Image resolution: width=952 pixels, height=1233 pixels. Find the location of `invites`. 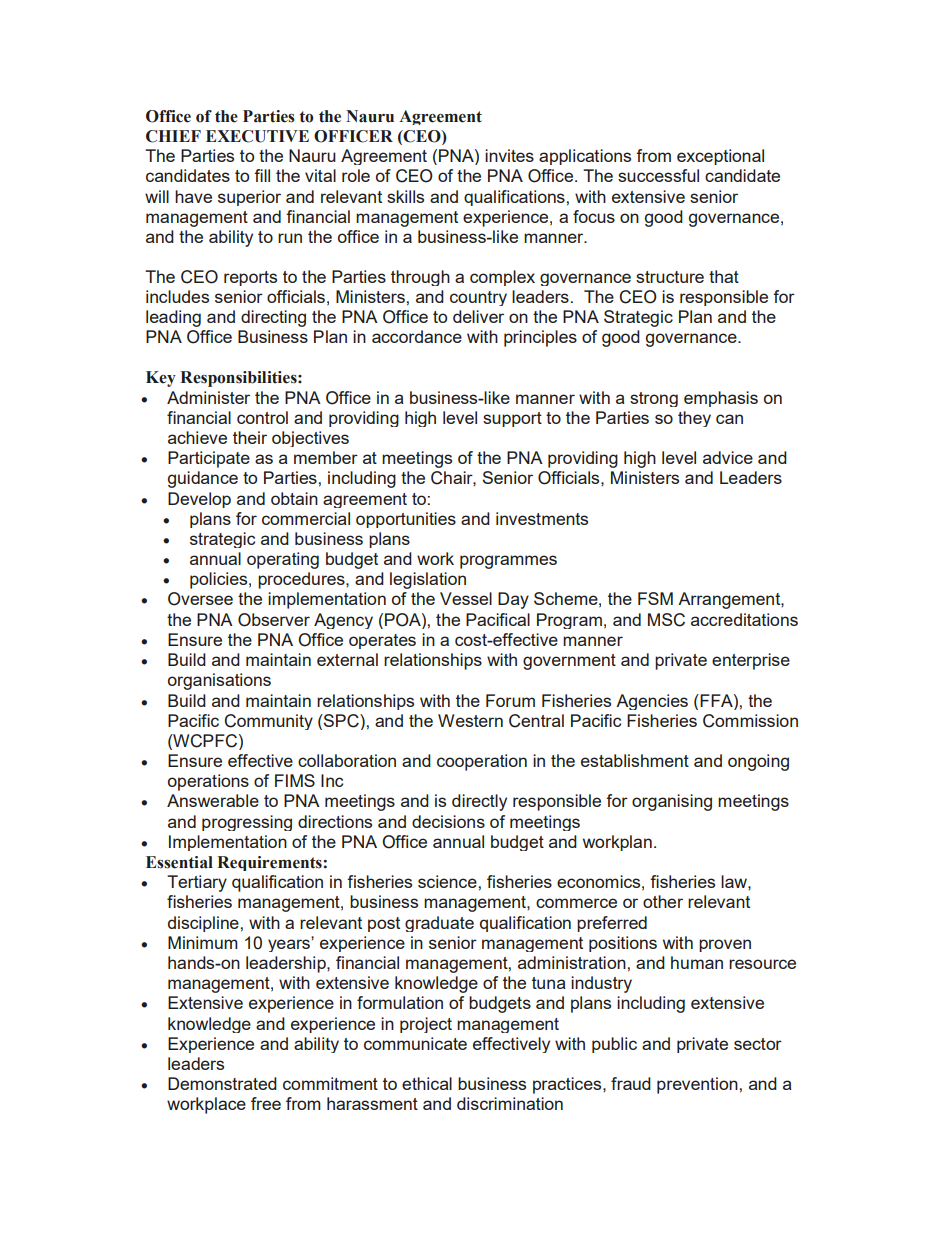

invites is located at coordinates (509, 155).
